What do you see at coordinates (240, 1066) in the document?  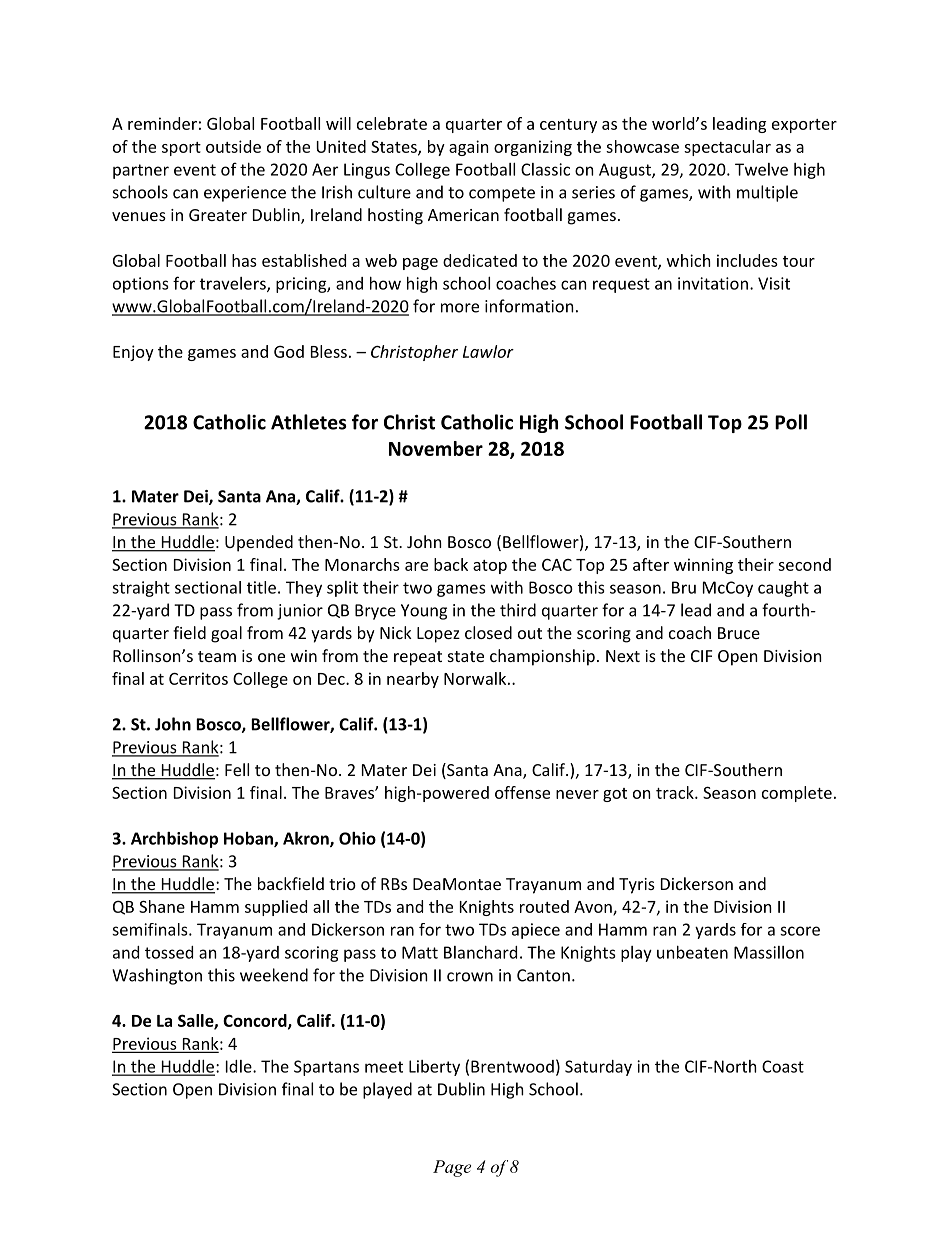 I see `Idle` at bounding box center [240, 1066].
